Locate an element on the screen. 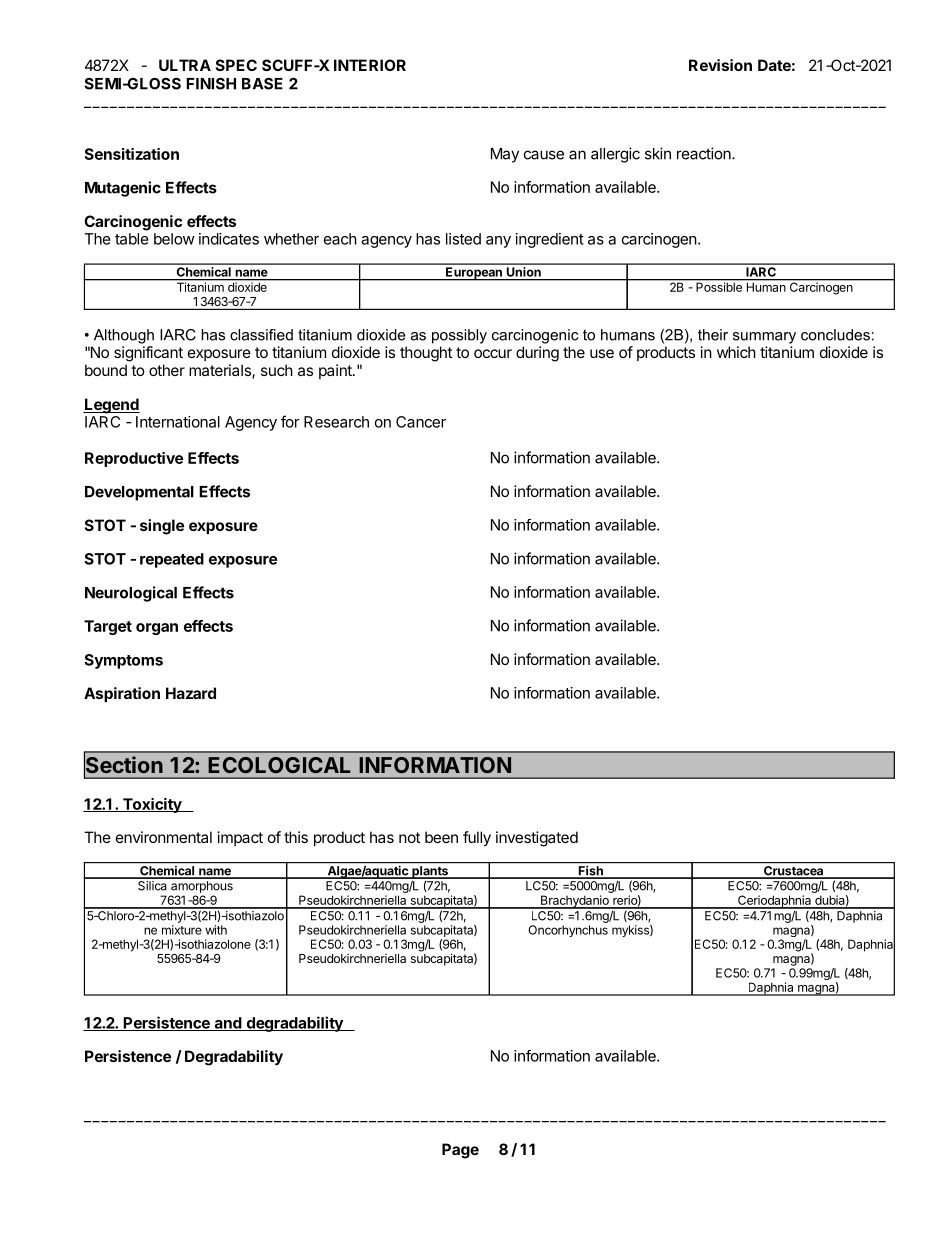 This screenshot has height=1233, width=952. Cancer is located at coordinates (421, 422).
